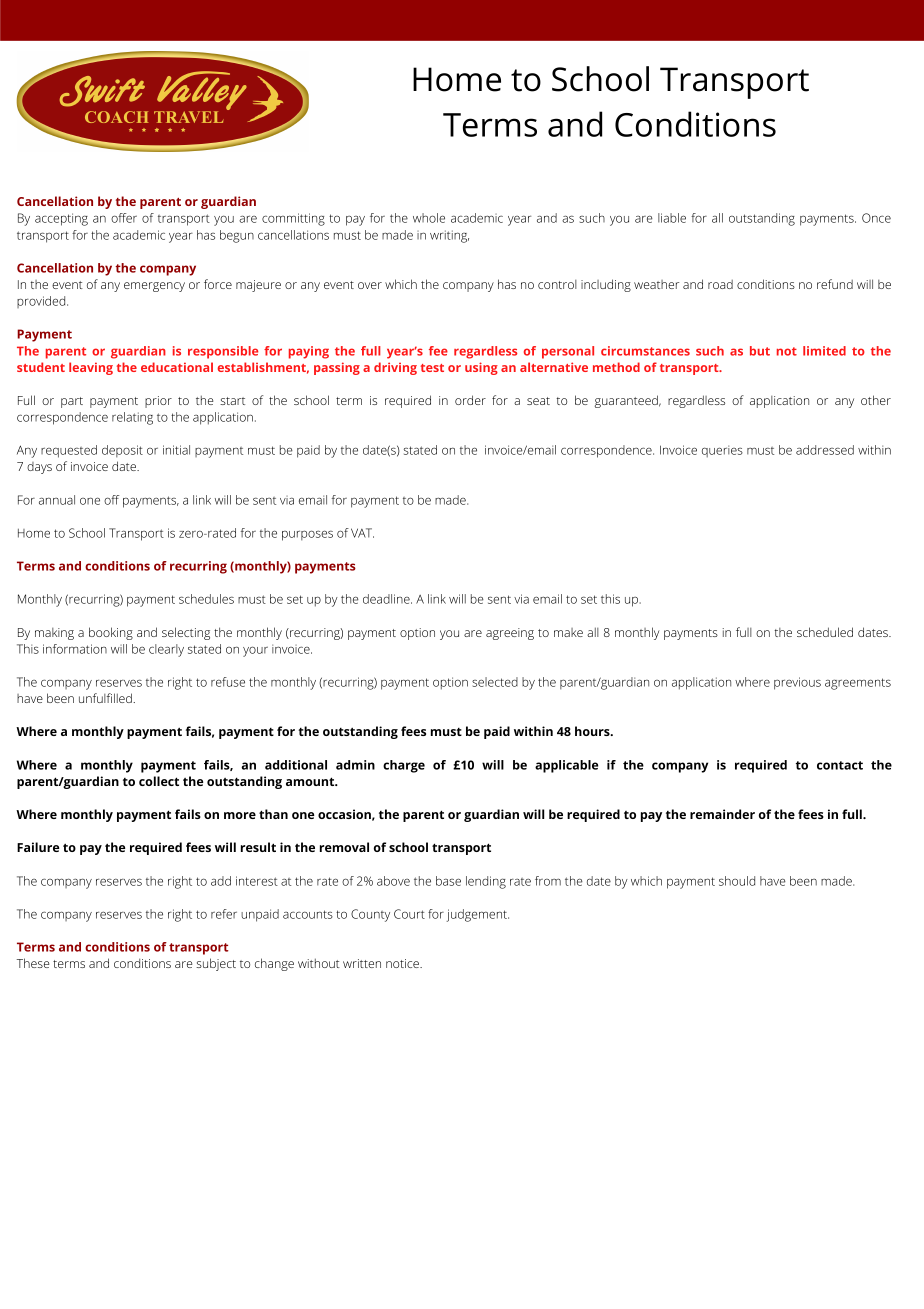 This screenshot has width=924, height=1309. Describe the element at coordinates (206, 599) in the screenshot. I see `schedules` at that location.
